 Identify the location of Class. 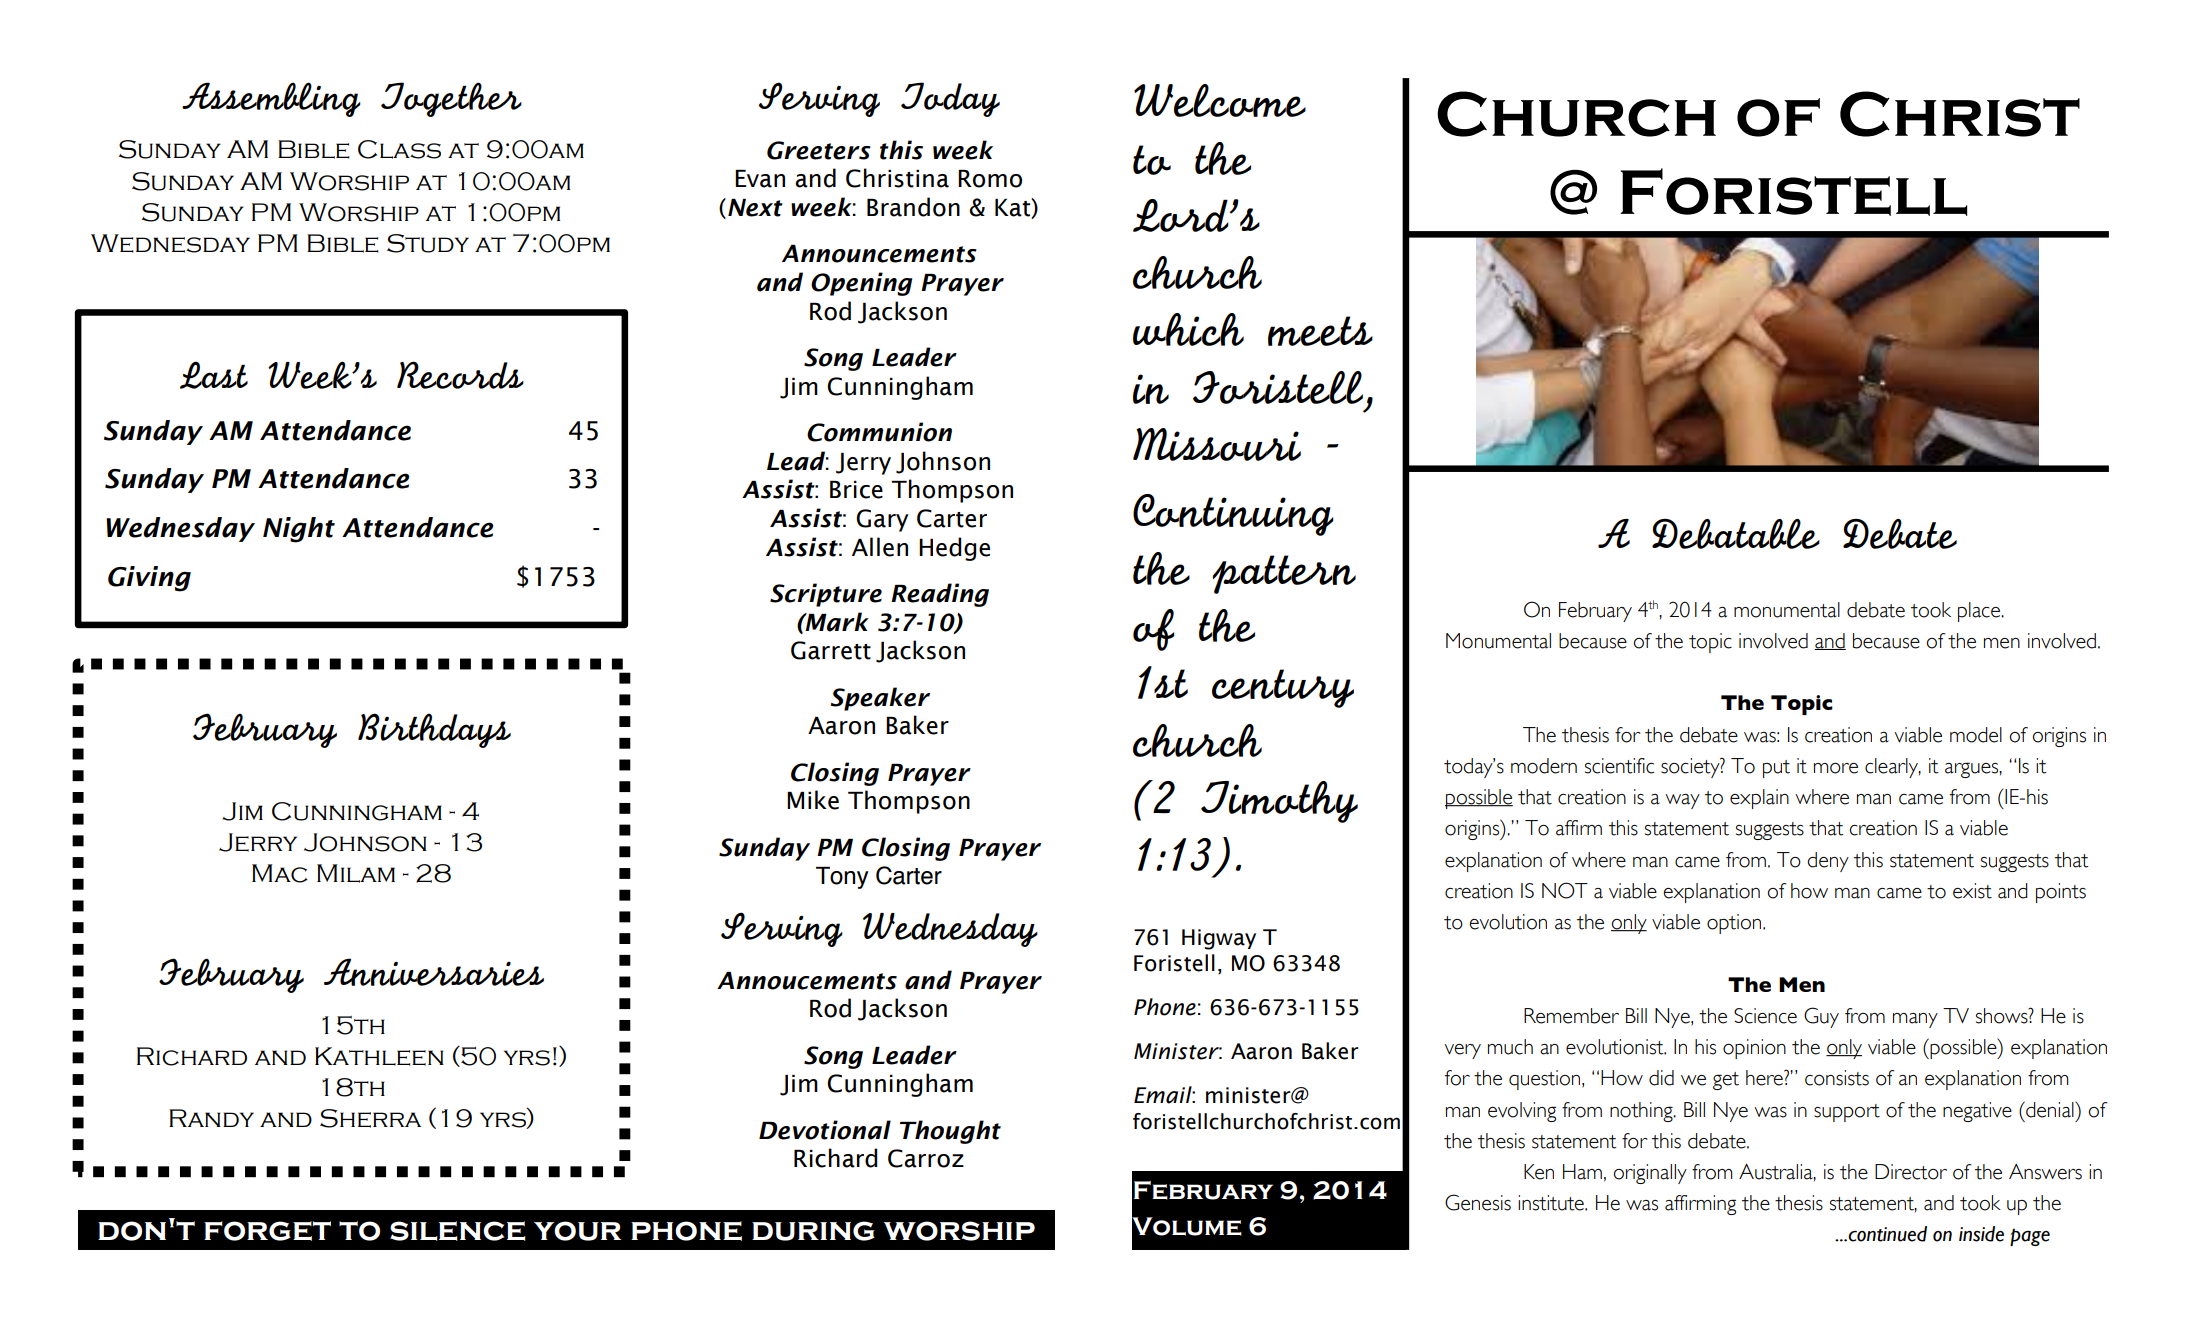
(399, 149).
